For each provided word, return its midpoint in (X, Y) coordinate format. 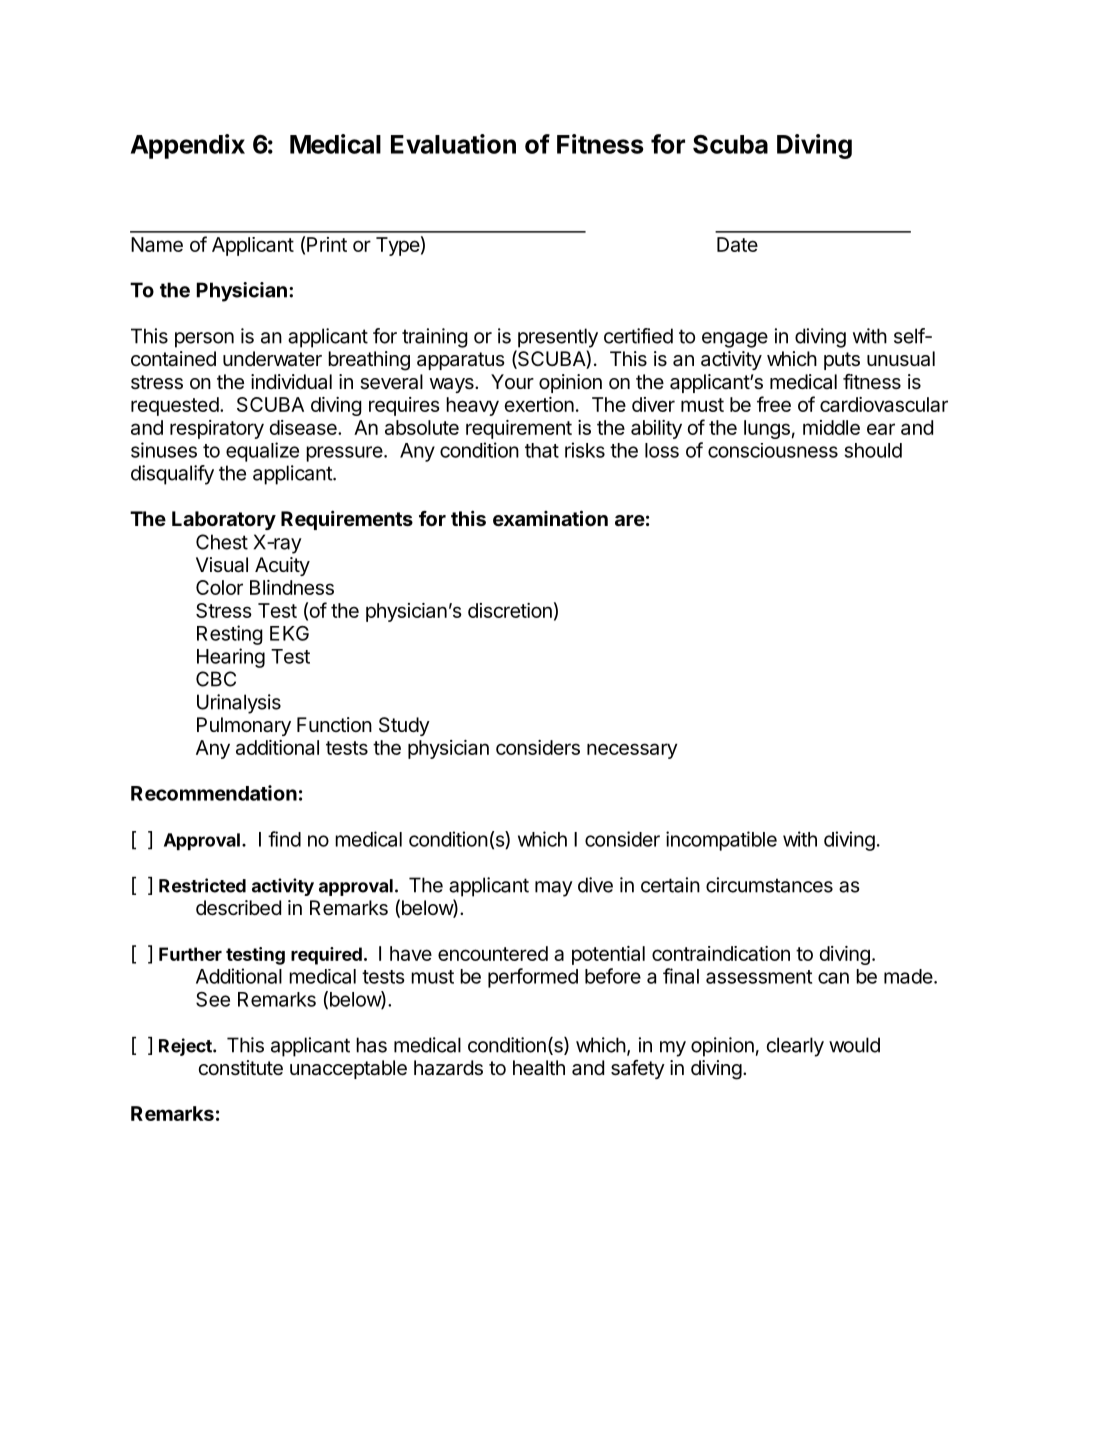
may (554, 889)
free (774, 404)
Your (512, 381)
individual (291, 382)
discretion (510, 610)
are (630, 520)
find (284, 839)
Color (219, 587)
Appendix (188, 146)
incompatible (721, 841)
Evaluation (453, 144)
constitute (240, 1068)
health (539, 1068)
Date (737, 244)
